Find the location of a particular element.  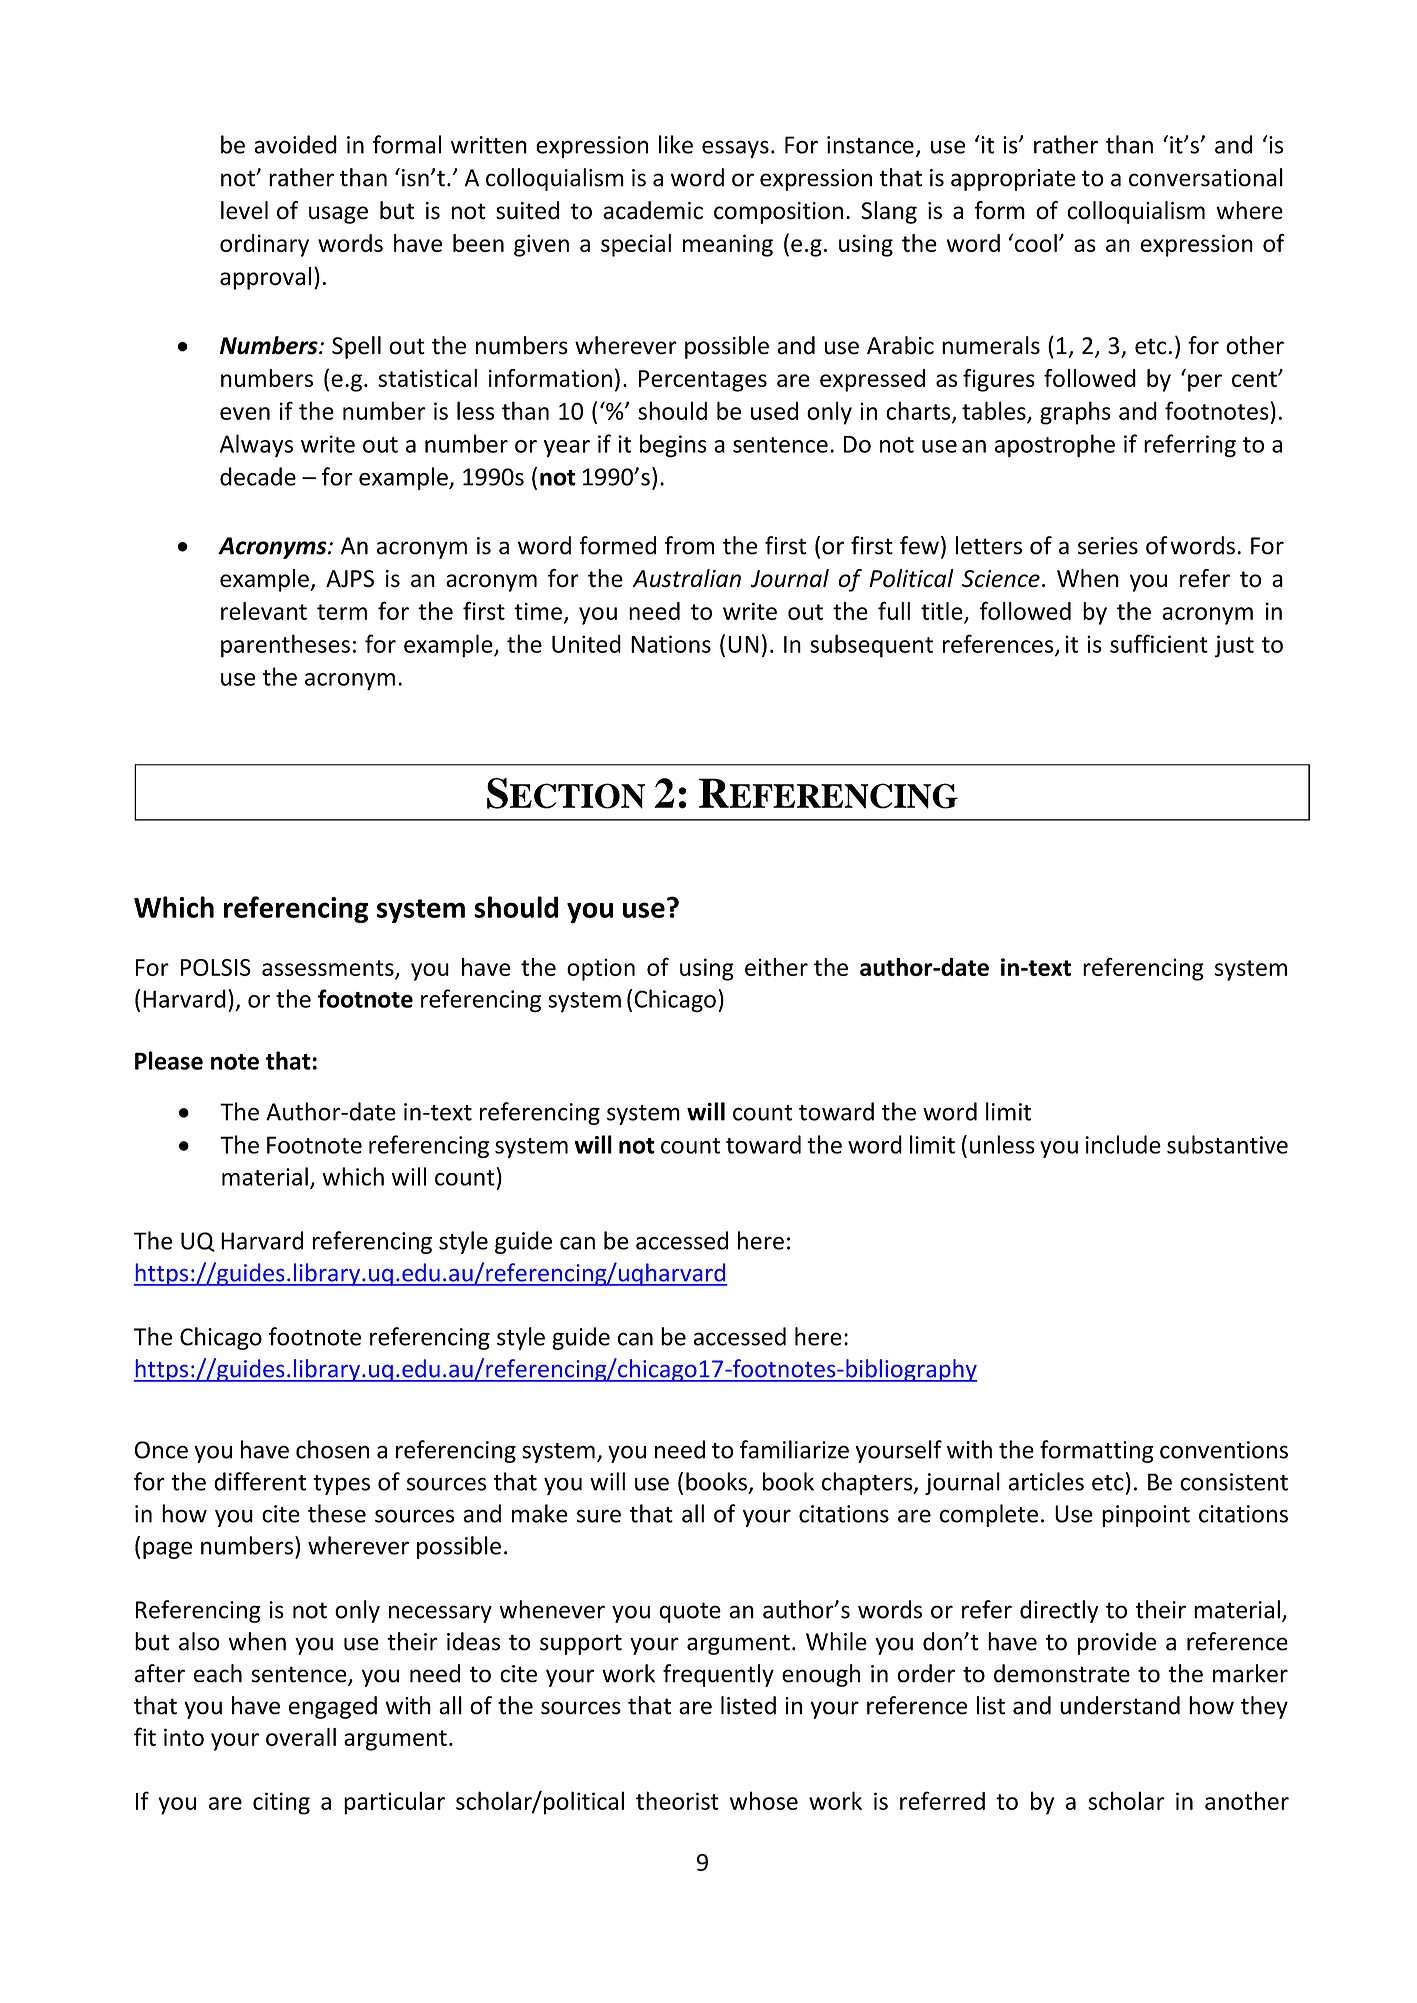

chosen is located at coordinates (332, 1449).
